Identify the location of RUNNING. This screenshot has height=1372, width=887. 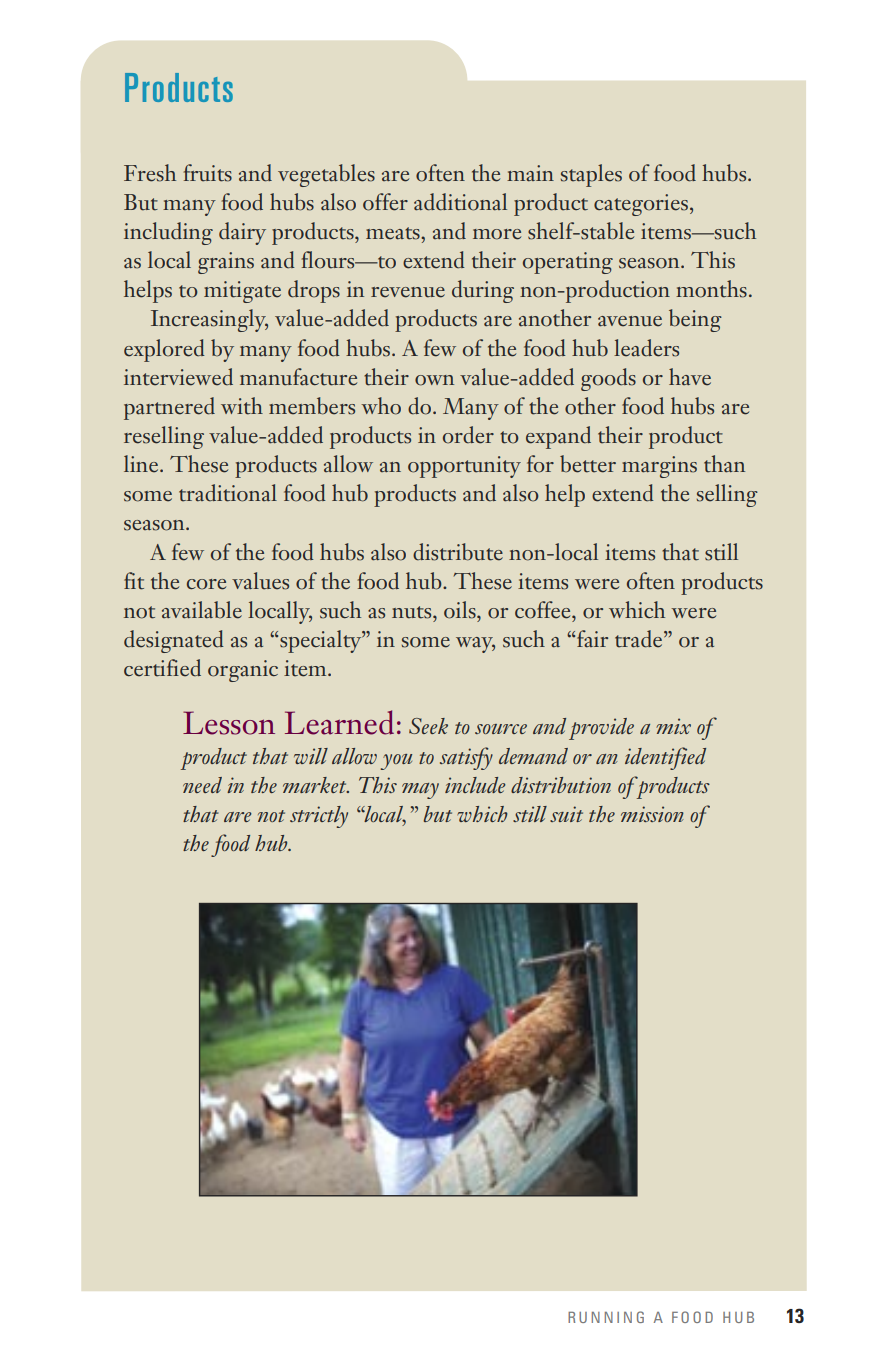
(606, 1317).
